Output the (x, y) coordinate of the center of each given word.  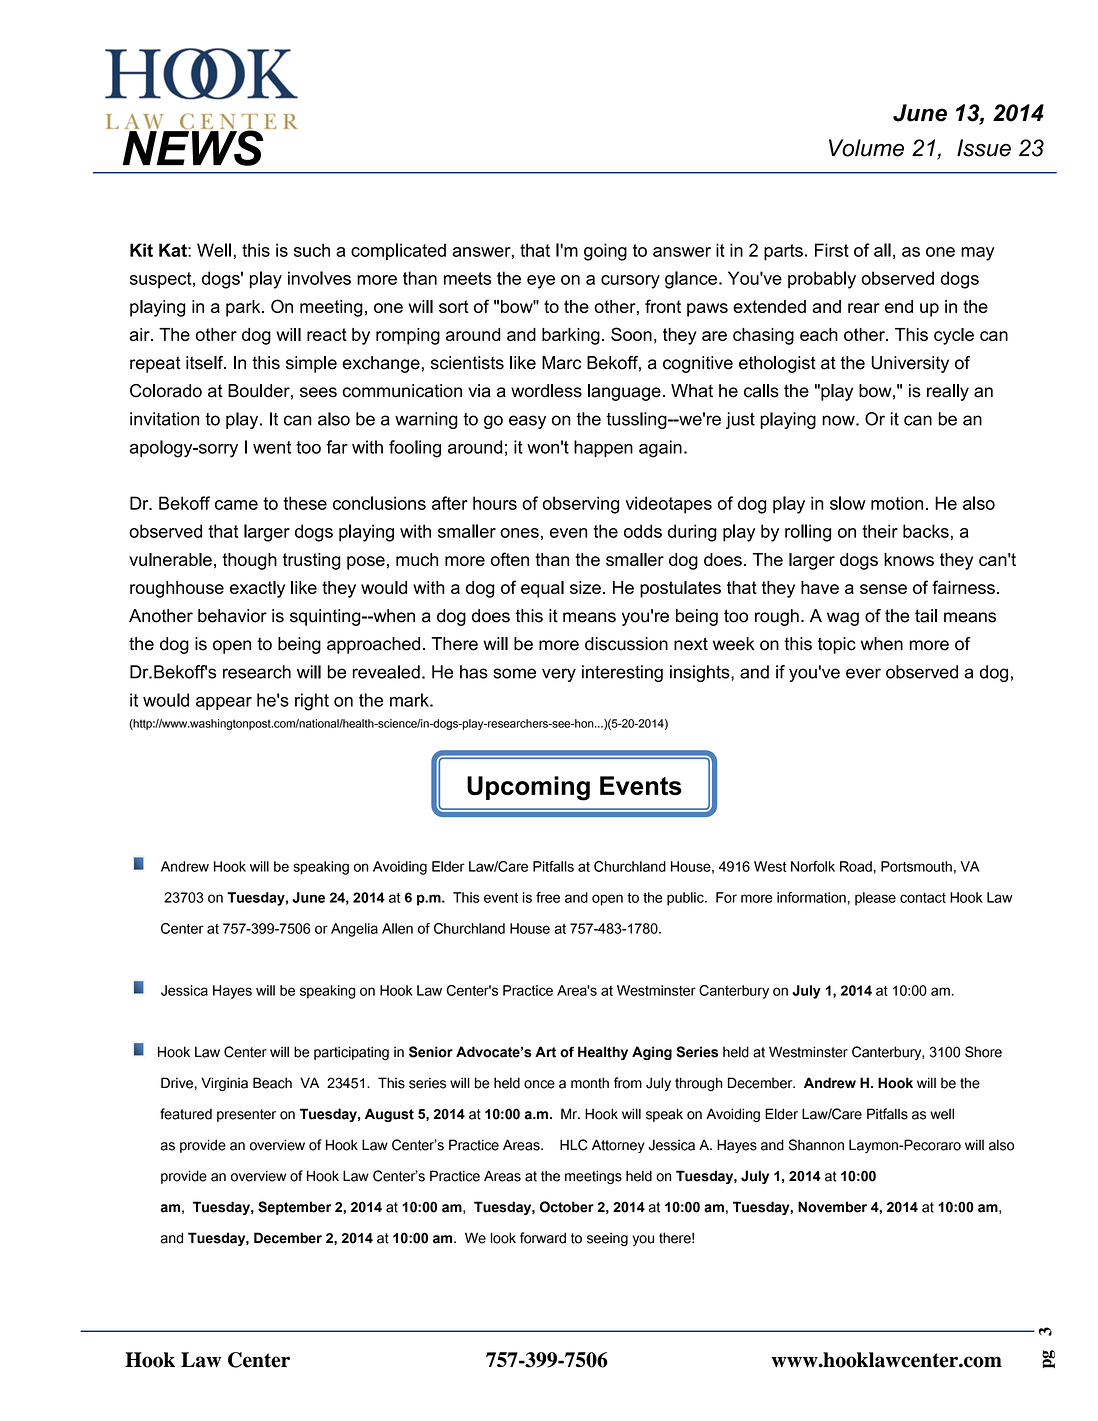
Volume (866, 148)
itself (206, 363)
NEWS (194, 147)
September (295, 1208)
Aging (652, 1053)
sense (883, 589)
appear (224, 703)
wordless (546, 391)
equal (542, 589)
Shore (983, 1052)
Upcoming (528, 788)
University (910, 364)
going (605, 252)
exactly (257, 589)
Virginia (224, 1084)
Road (856, 866)
